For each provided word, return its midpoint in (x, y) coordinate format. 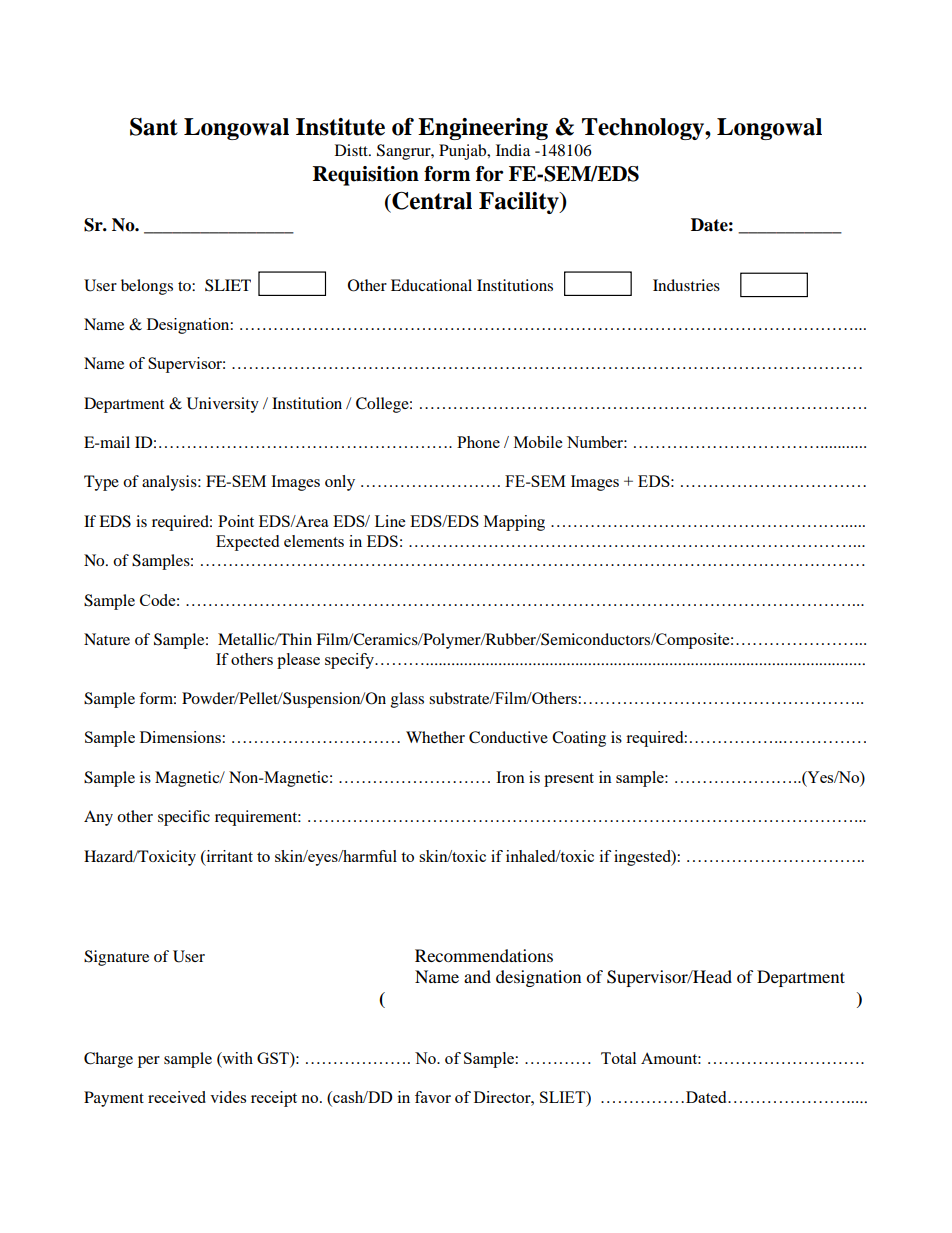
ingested (643, 858)
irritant (228, 856)
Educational (431, 285)
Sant (154, 127)
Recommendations (484, 955)
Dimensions (180, 737)
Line (390, 521)
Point (236, 521)
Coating (579, 739)
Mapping (514, 523)
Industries (686, 285)
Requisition (366, 176)
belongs (147, 287)
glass (407, 700)
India (513, 150)
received (177, 1097)
